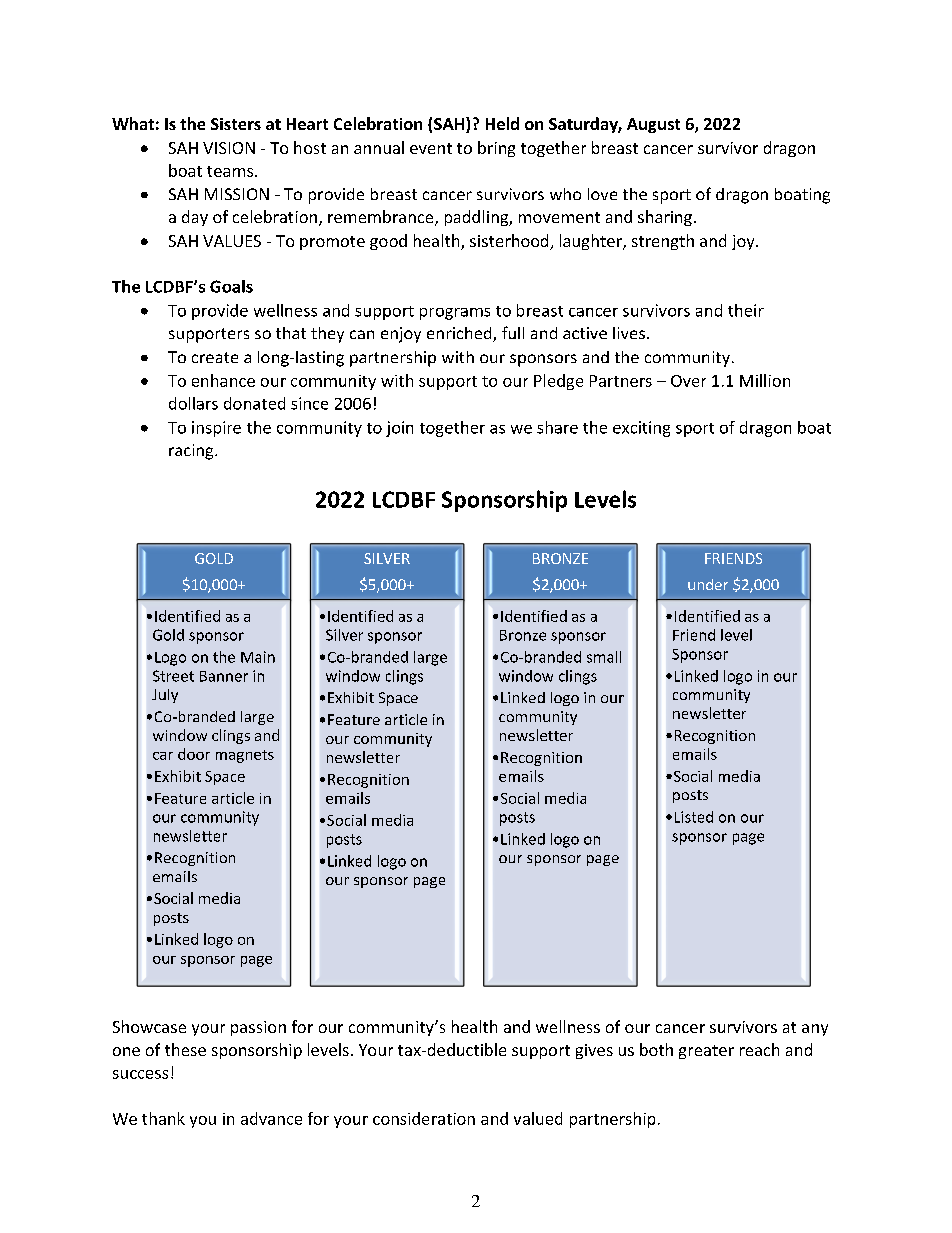 This document has height=1233, width=952. What do you see at coordinates (496, 149) in the document?
I see `bring` at bounding box center [496, 149].
